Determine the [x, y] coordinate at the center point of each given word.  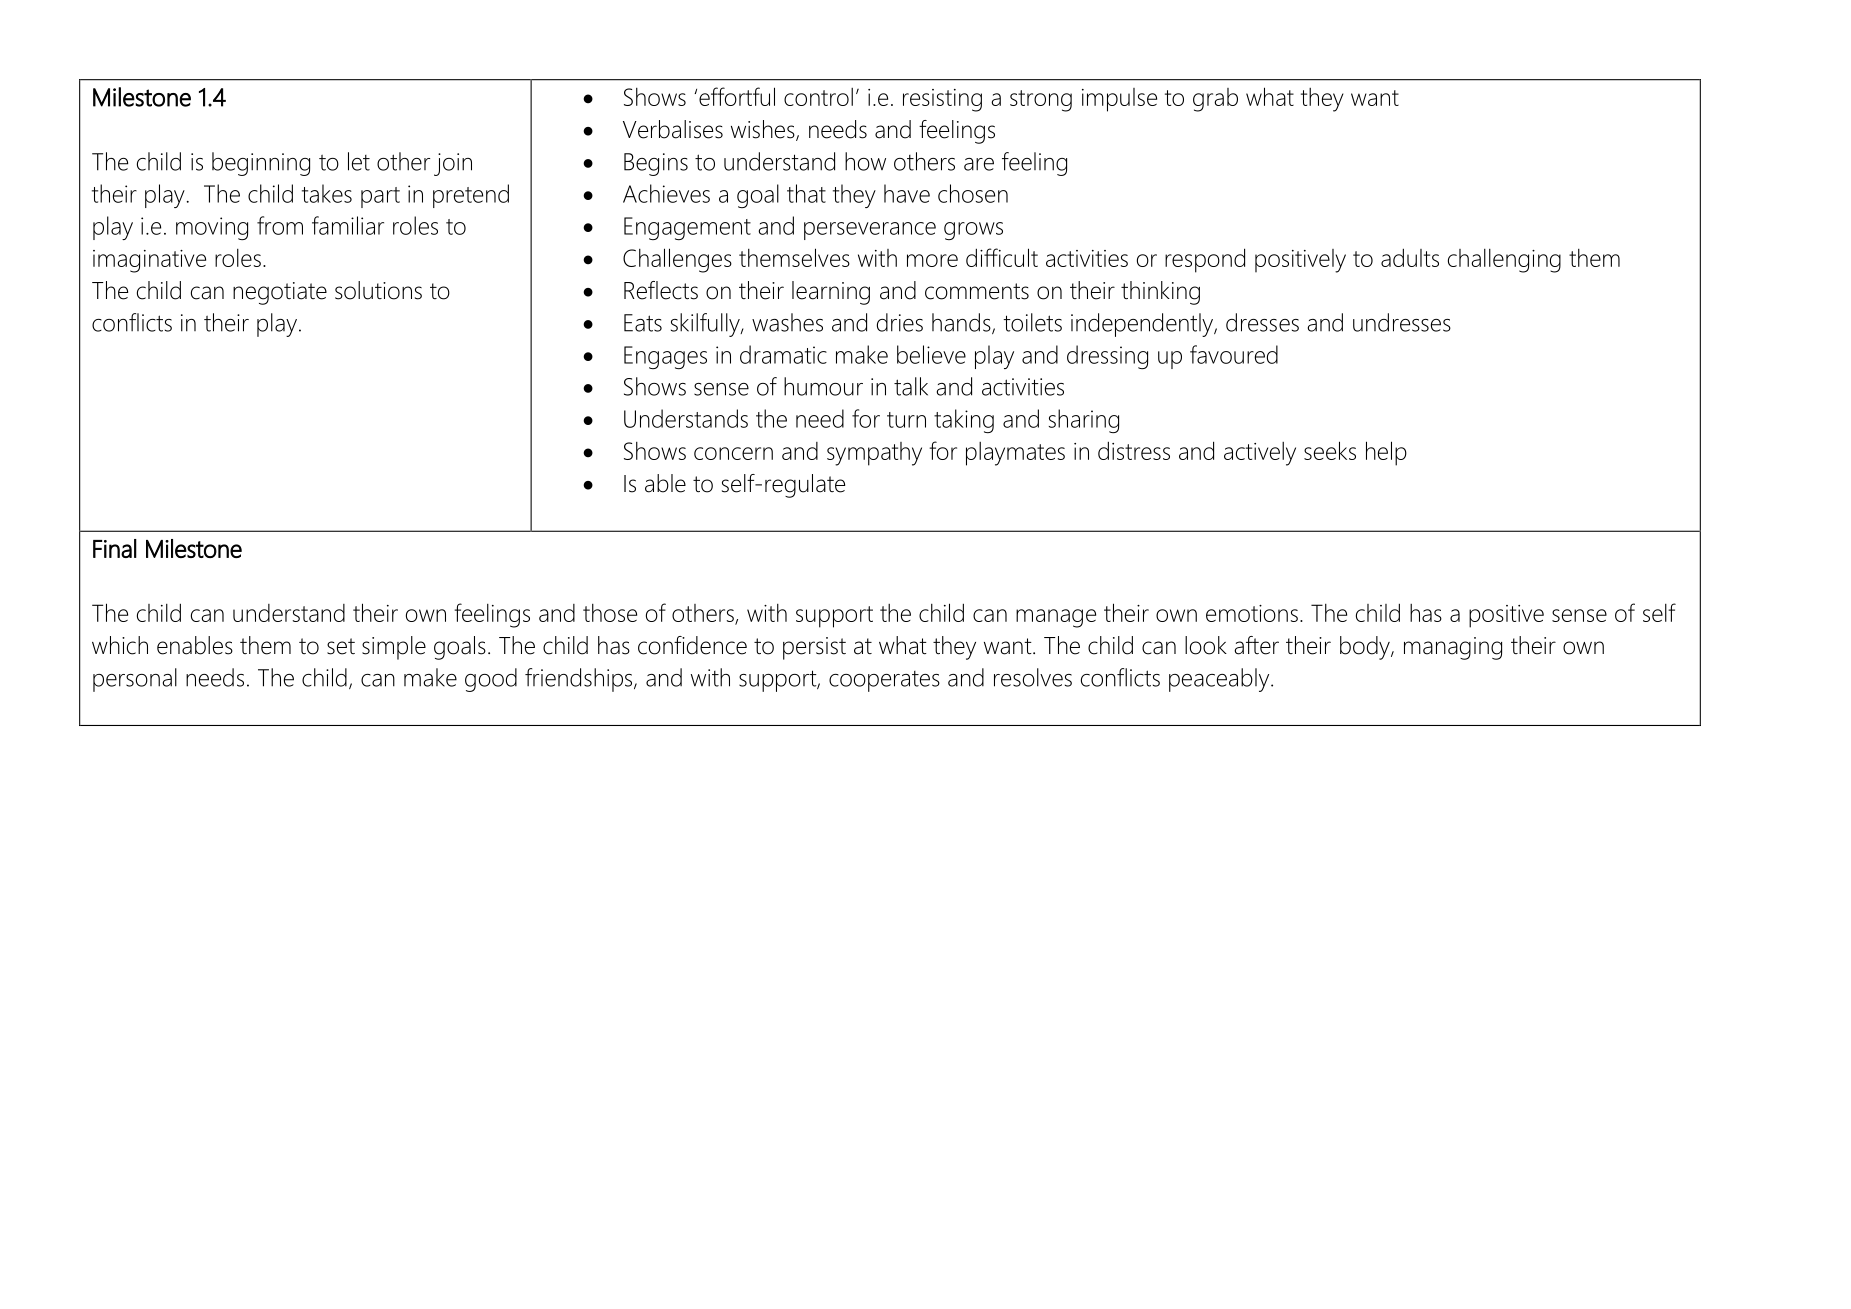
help [1386, 453]
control [818, 97]
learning [831, 293]
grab [1215, 100]
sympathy [874, 454]
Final [115, 548]
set [341, 646]
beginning [261, 164]
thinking [1160, 293]
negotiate [280, 293]
